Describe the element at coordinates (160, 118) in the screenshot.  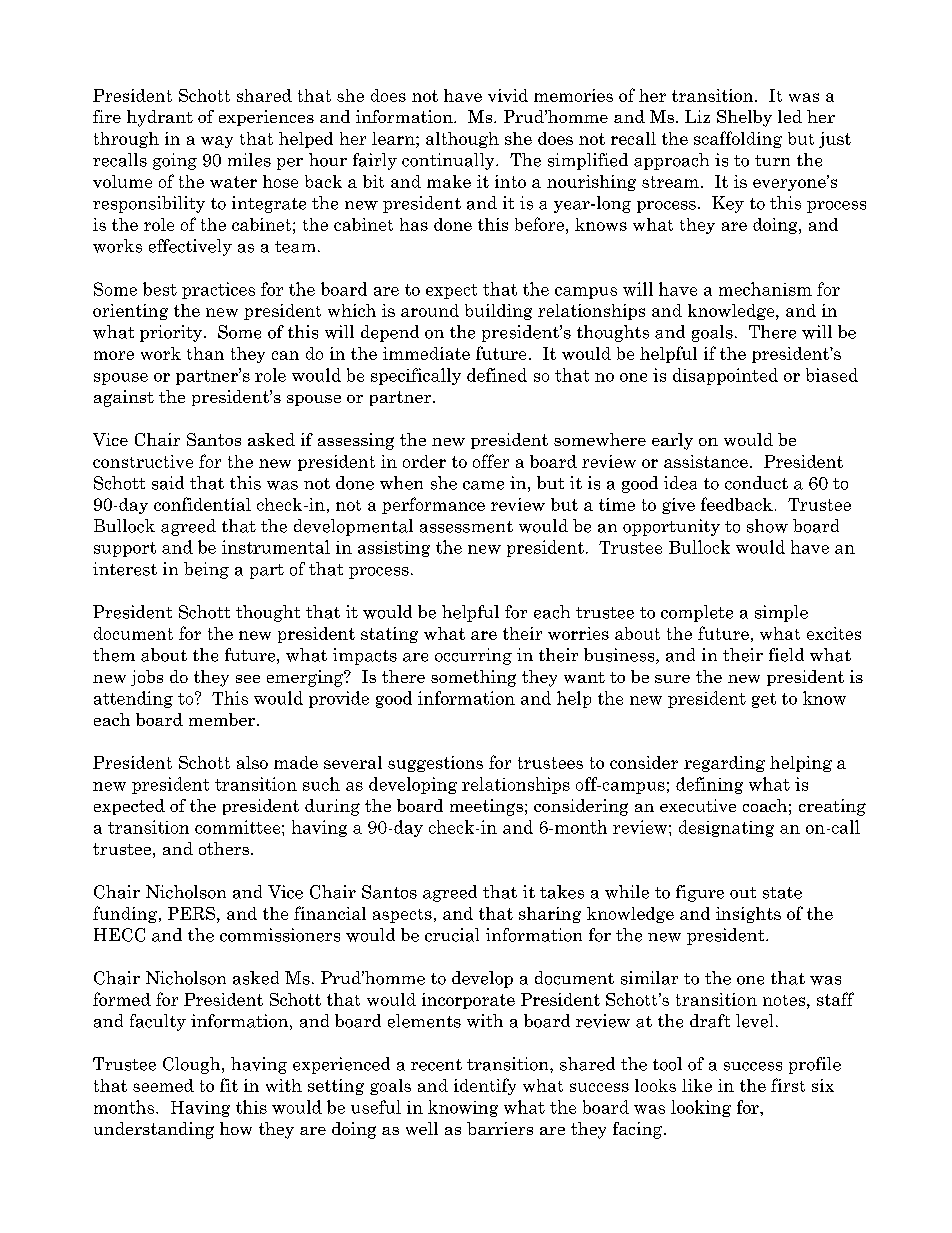
I see `hydrant` at that location.
